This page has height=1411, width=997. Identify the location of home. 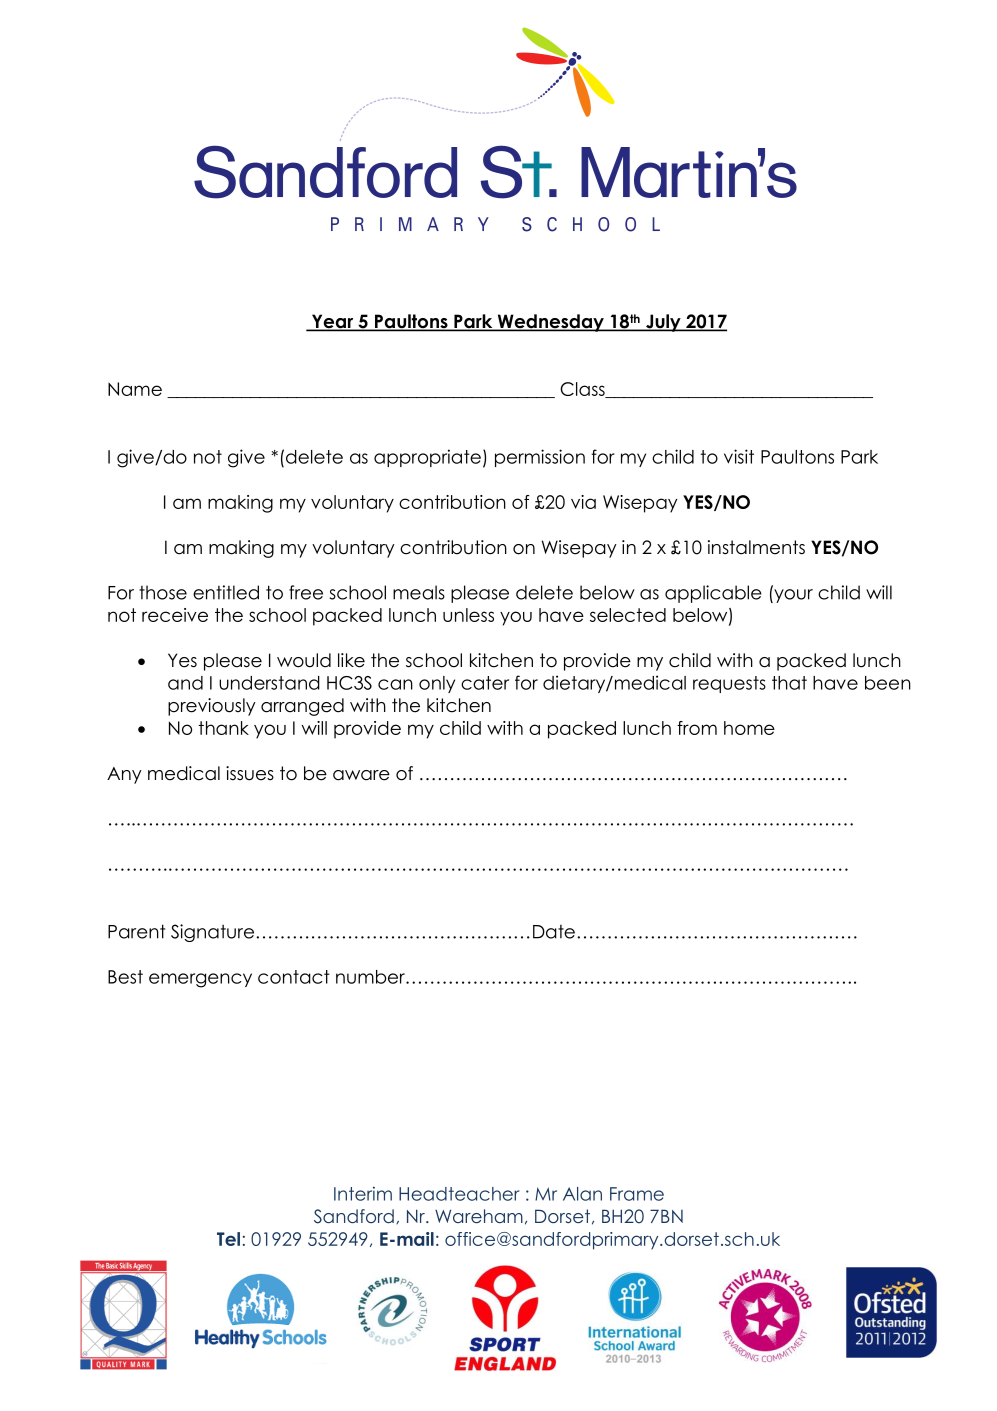
(749, 728).
